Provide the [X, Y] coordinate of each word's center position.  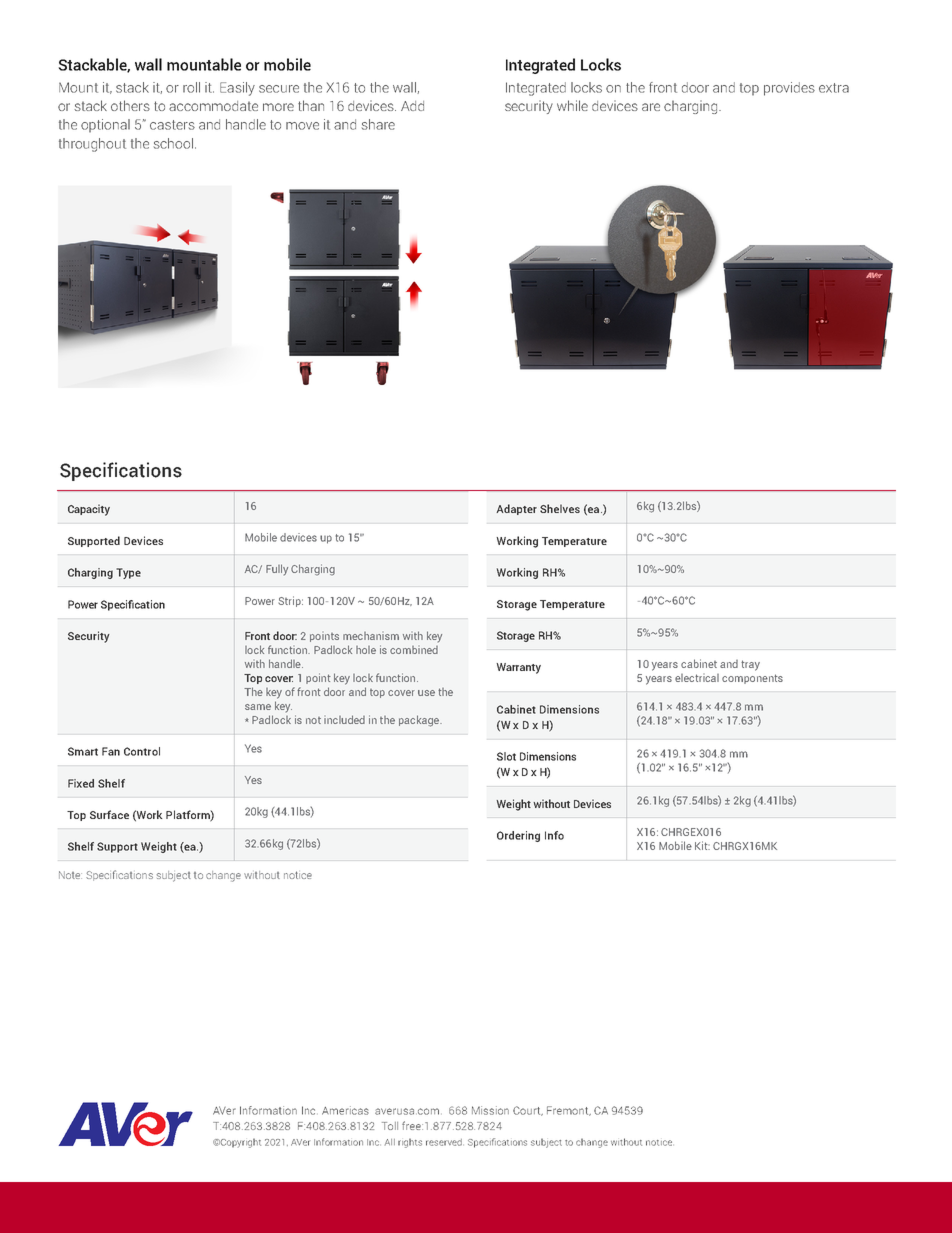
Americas [345, 1110]
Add [412, 106]
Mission [490, 1110]
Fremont [569, 1111]
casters [172, 125]
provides [789, 89]
